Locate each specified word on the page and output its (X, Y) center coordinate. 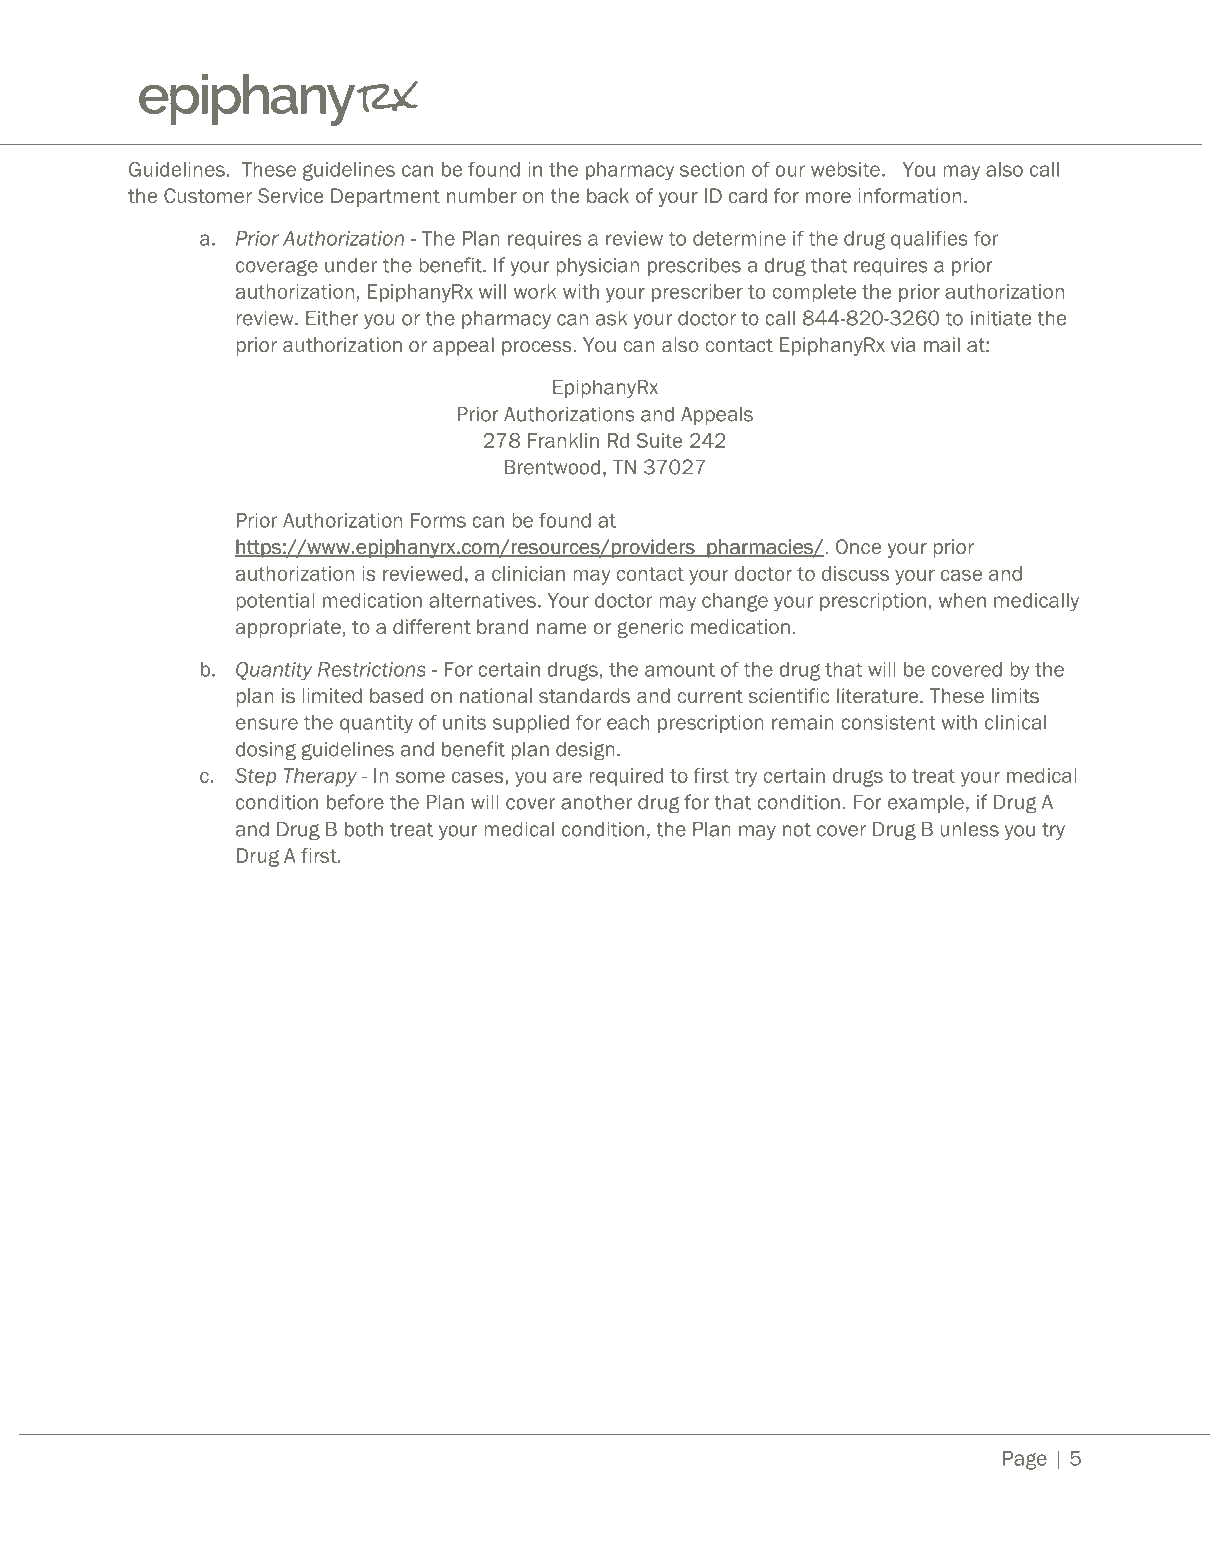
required (626, 777)
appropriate (288, 628)
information (909, 195)
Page (1025, 1460)
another (596, 802)
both (364, 829)
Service (291, 195)
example (926, 804)
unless (969, 829)
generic (650, 628)
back (608, 195)
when (962, 600)
